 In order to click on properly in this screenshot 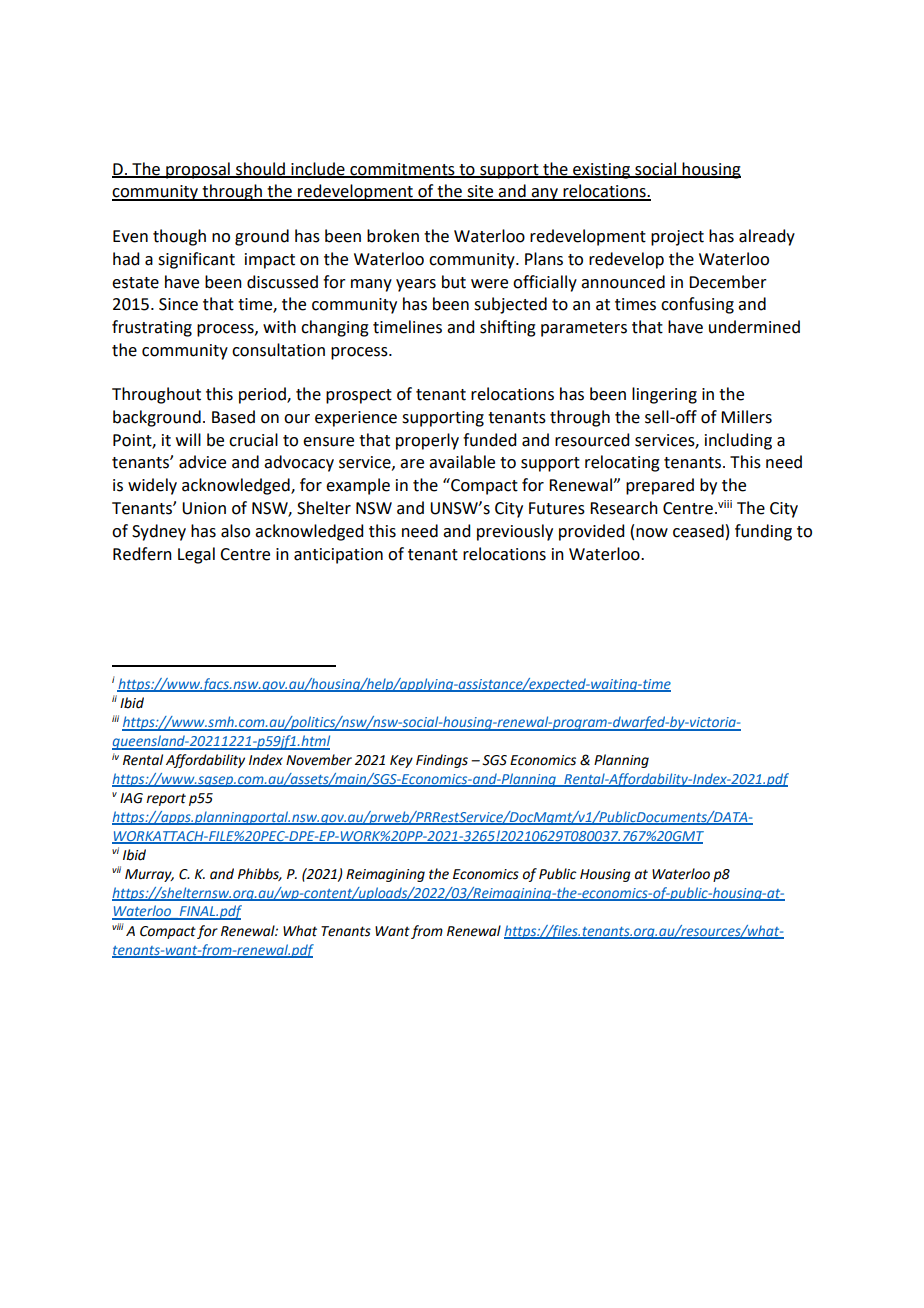, I will do `click(427, 441)`.
